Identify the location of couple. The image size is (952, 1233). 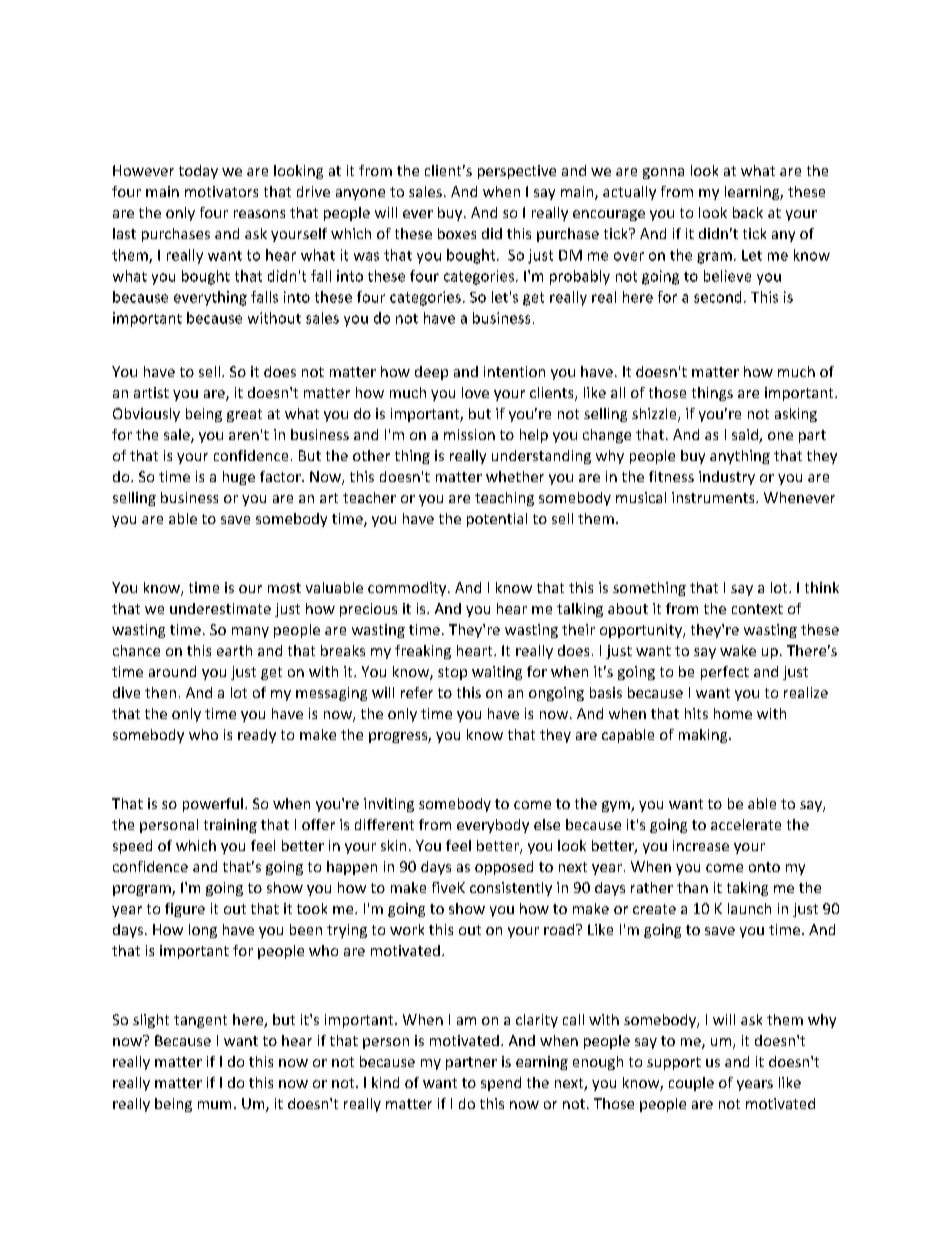
(691, 1084).
